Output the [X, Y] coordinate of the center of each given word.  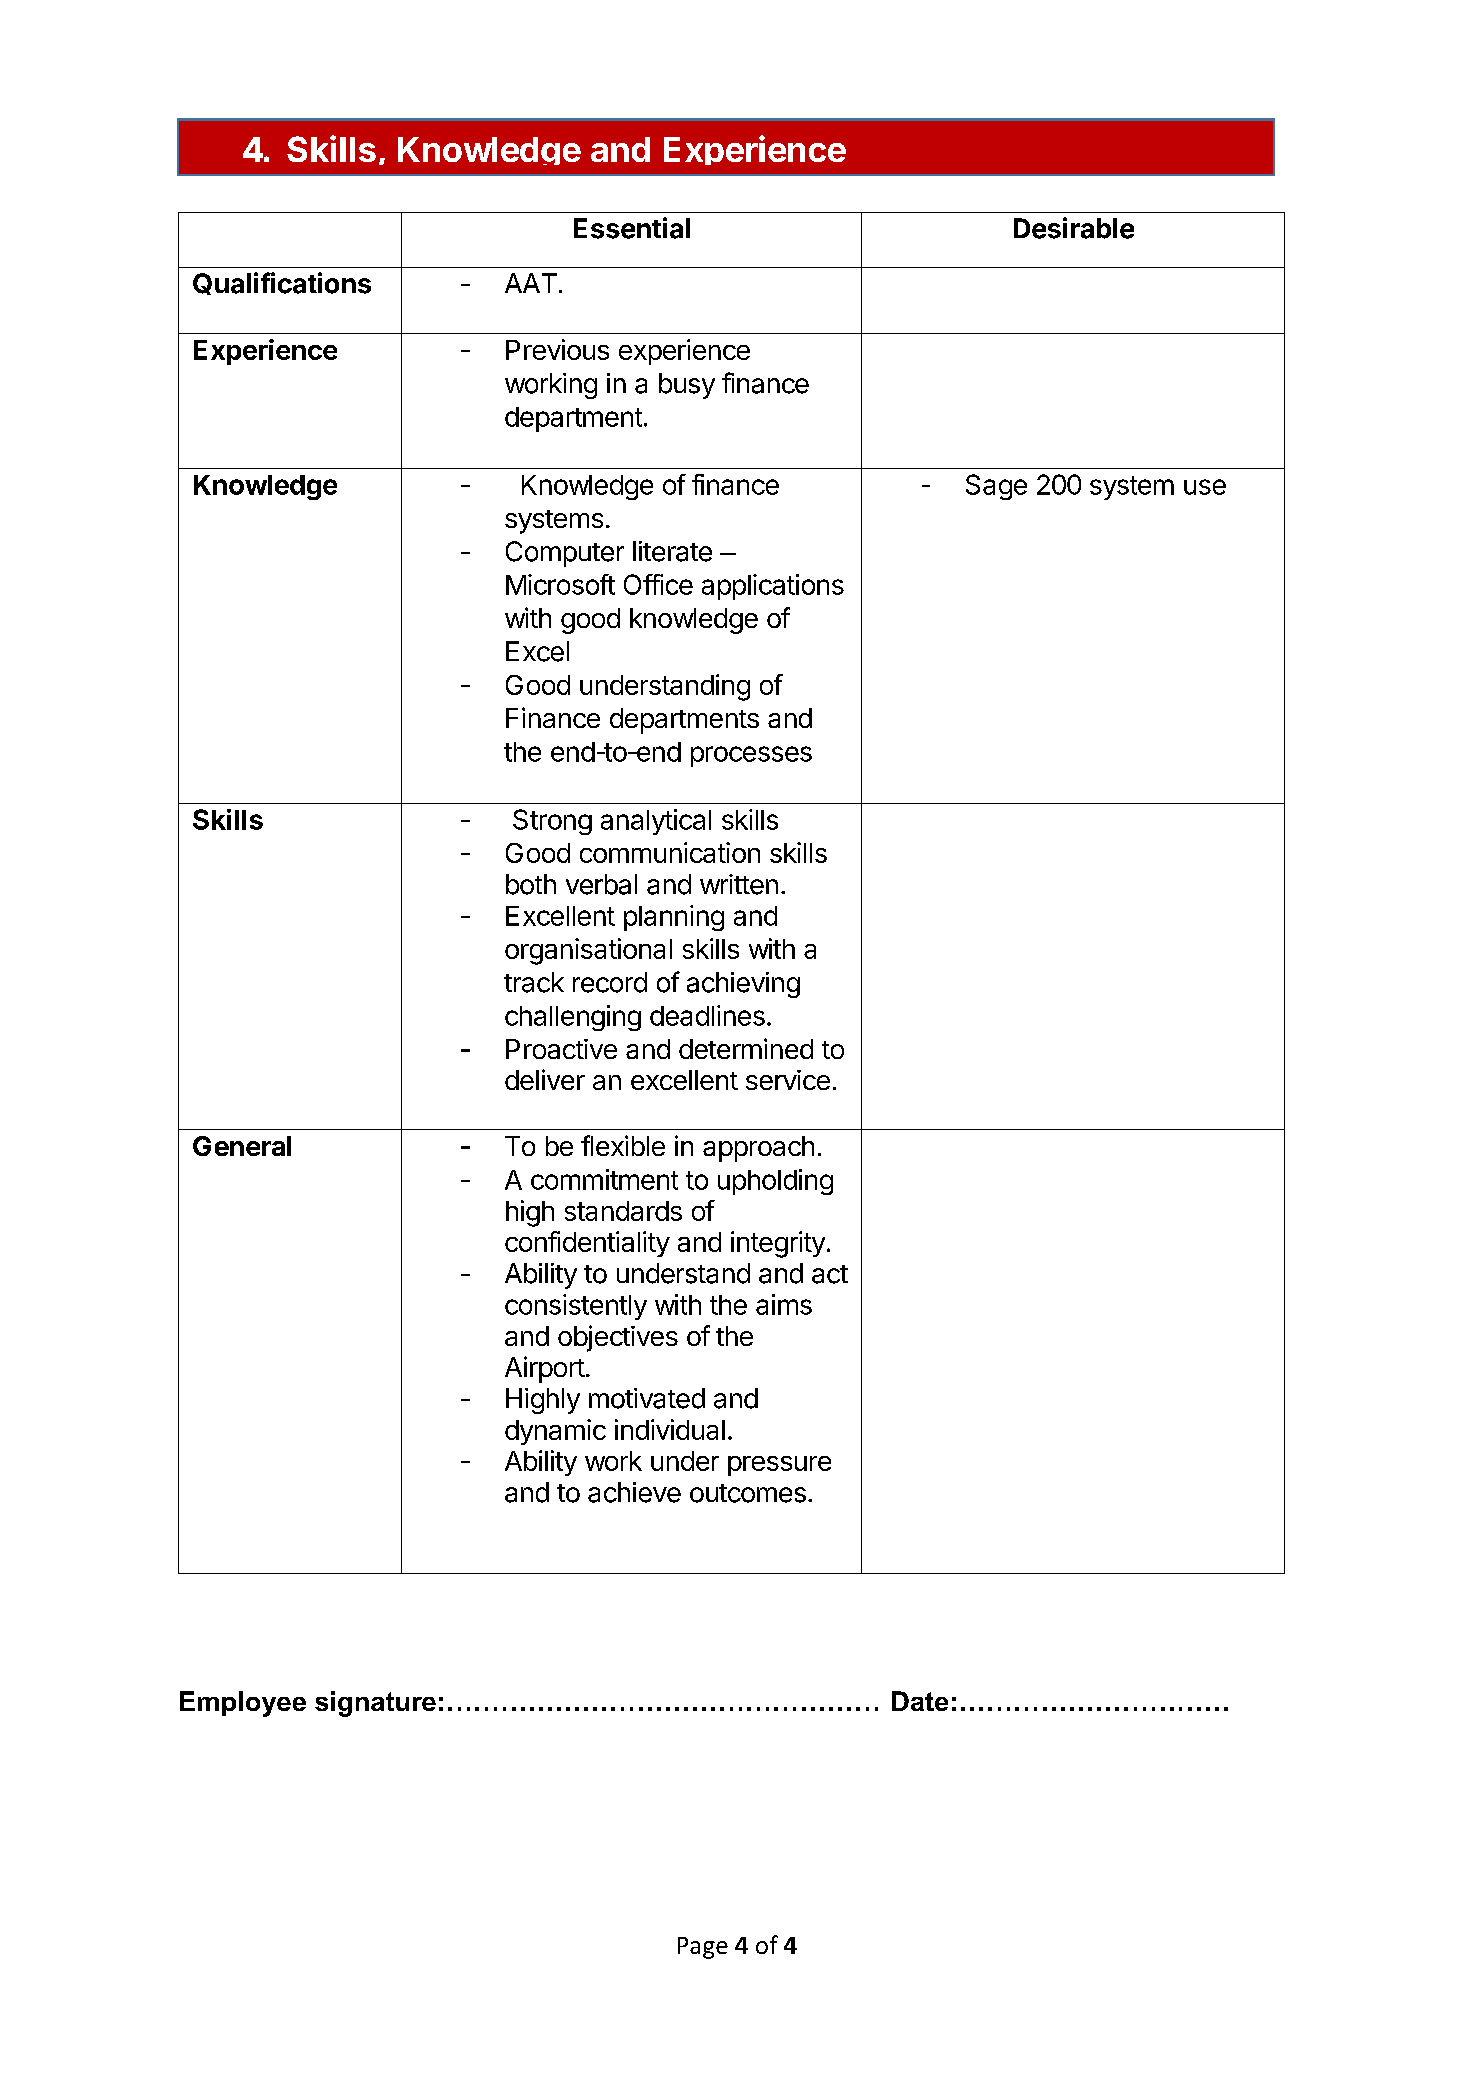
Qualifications [282, 283]
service [788, 1080]
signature [375, 1704]
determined [746, 1048]
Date [920, 1701]
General [242, 1146]
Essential [632, 228]
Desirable [1074, 228]
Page [703, 1948]
